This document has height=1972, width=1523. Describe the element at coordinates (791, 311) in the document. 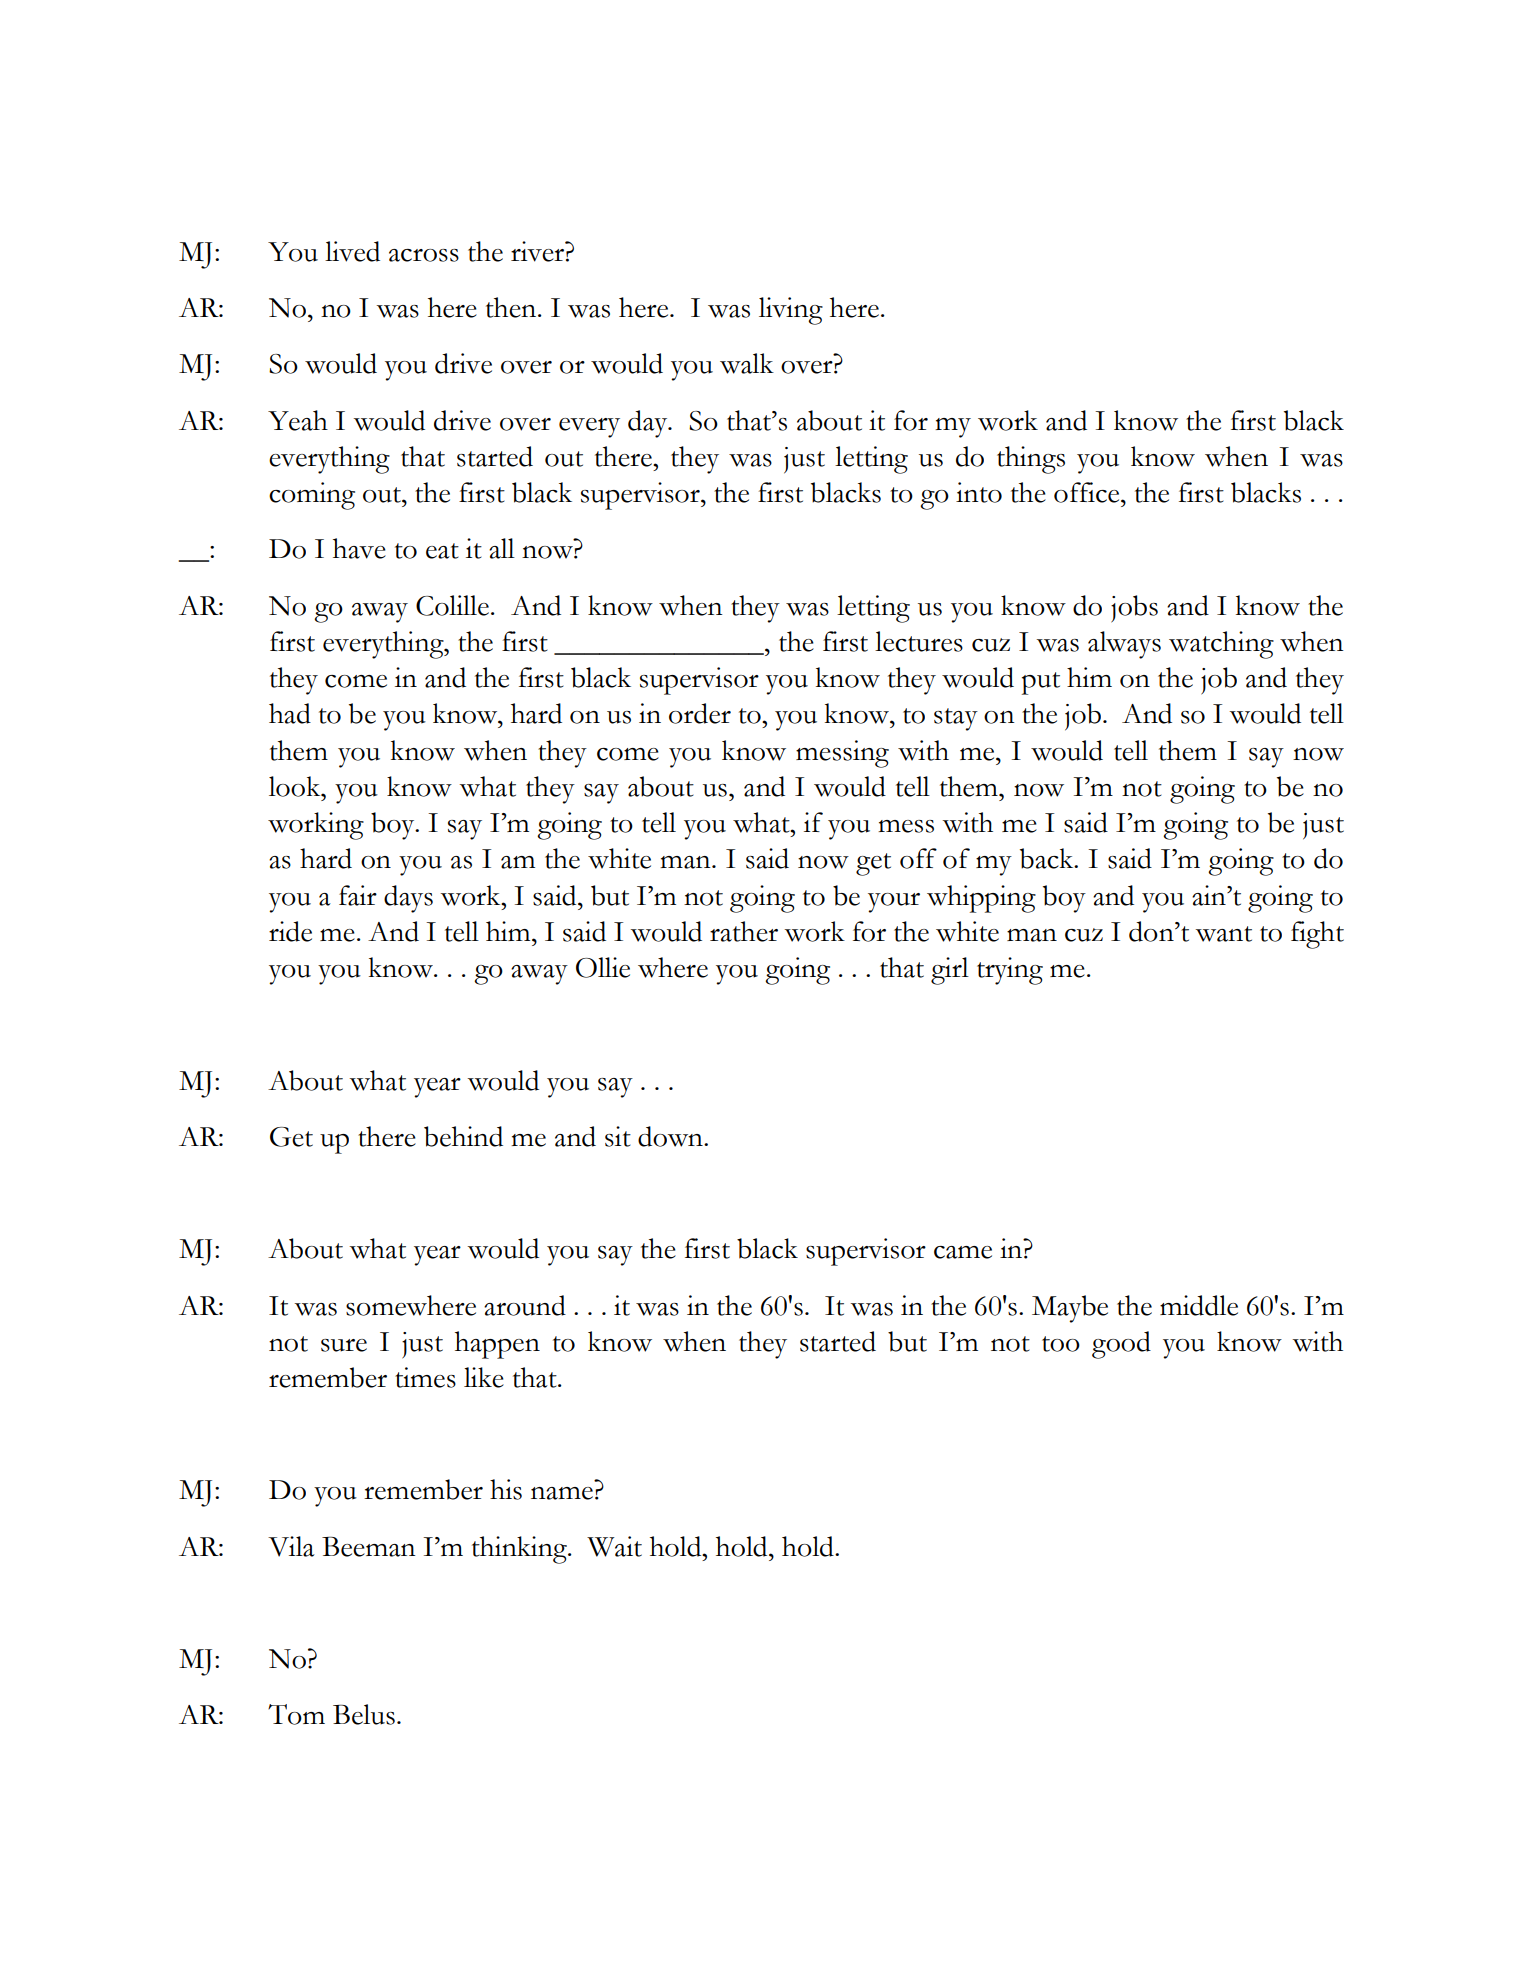

I see `living` at that location.
